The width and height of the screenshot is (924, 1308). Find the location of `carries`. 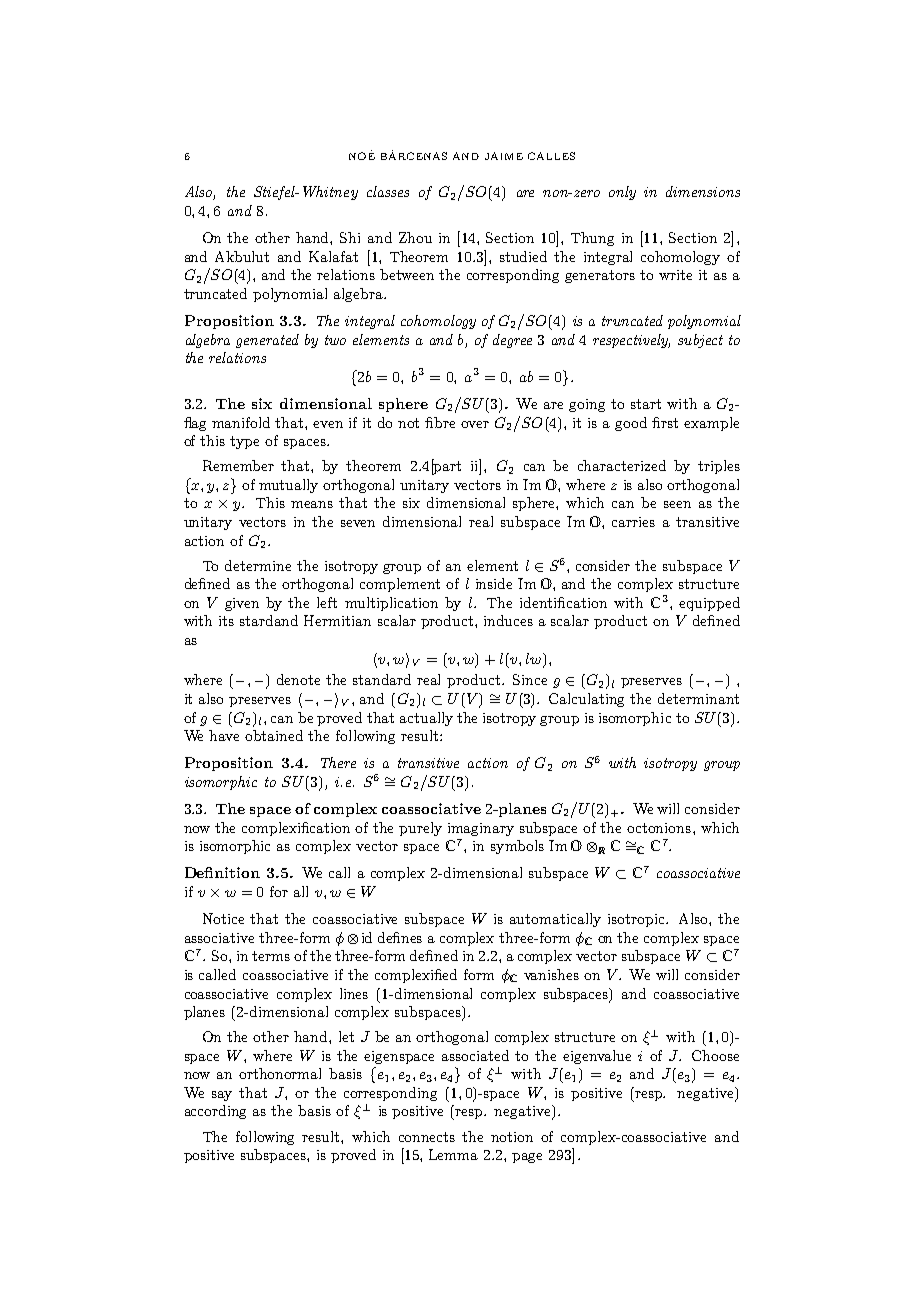

carries is located at coordinates (633, 522).
